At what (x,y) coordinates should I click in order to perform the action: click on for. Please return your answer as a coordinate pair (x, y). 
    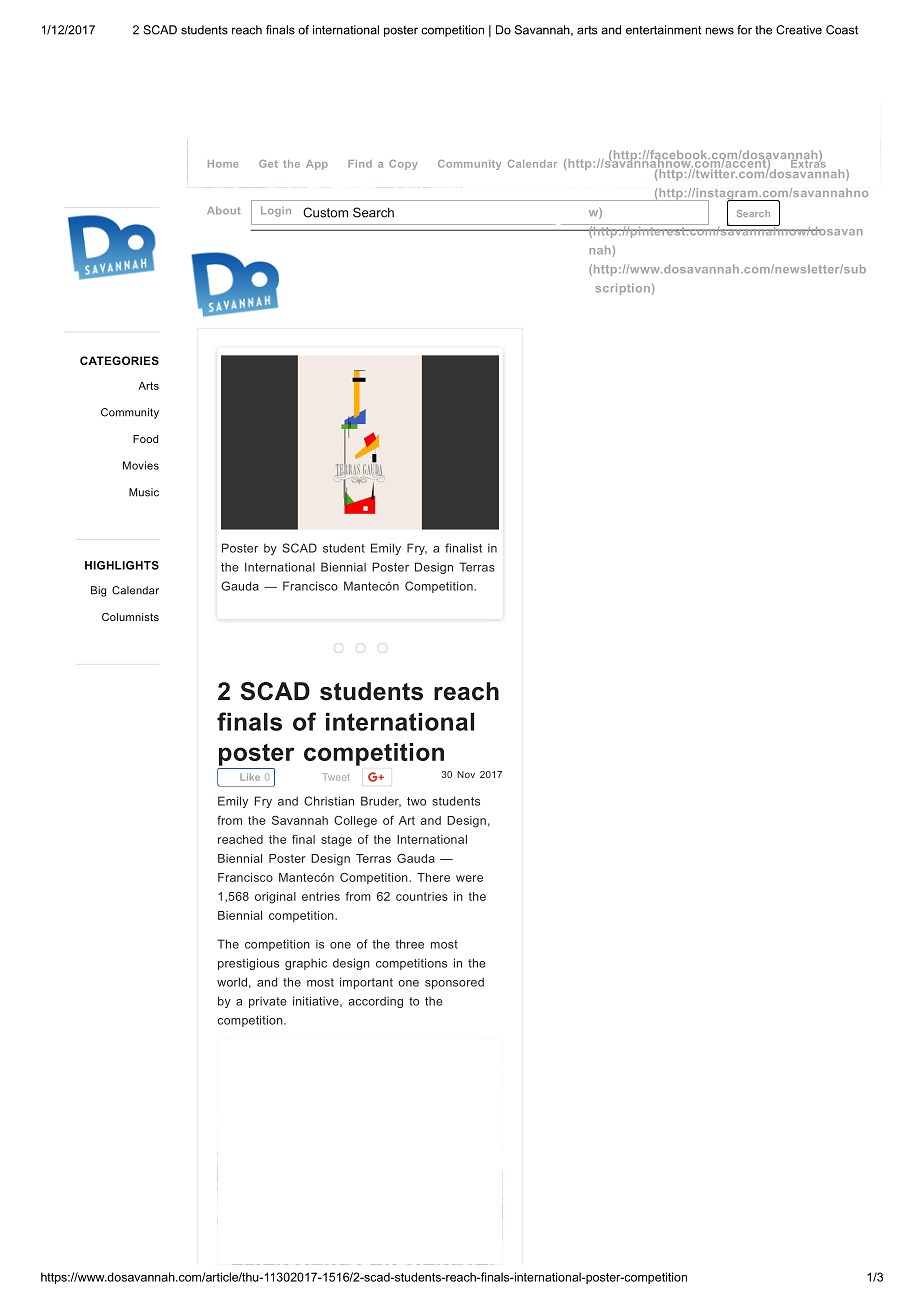
    Looking at the image, I should click on (744, 30).
